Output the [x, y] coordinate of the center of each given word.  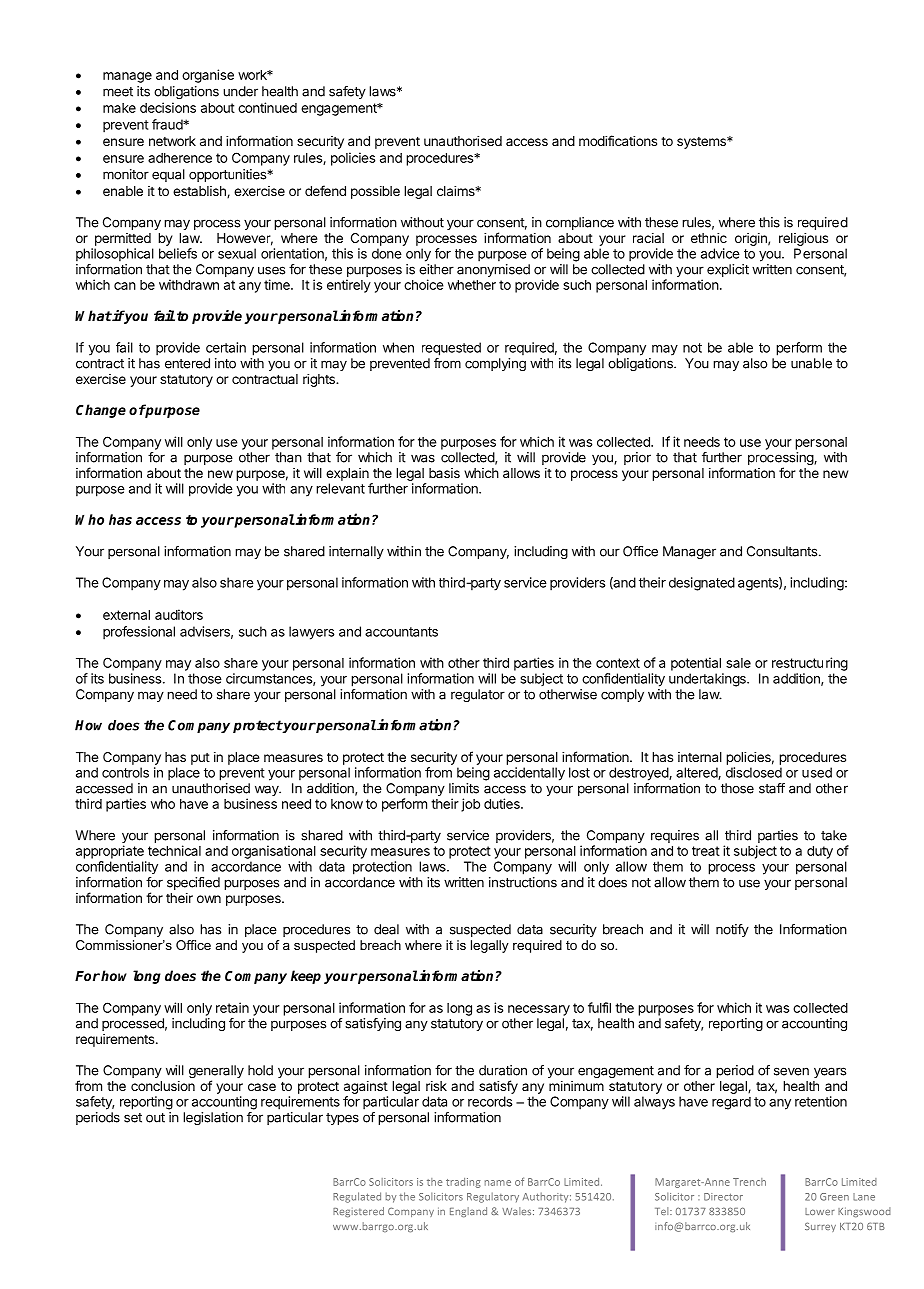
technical [174, 850]
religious [803, 239]
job [470, 805]
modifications [618, 140]
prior [637, 458]
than [288, 457]
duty [820, 852]
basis [444, 473]
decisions [168, 107]
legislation [213, 1118]
